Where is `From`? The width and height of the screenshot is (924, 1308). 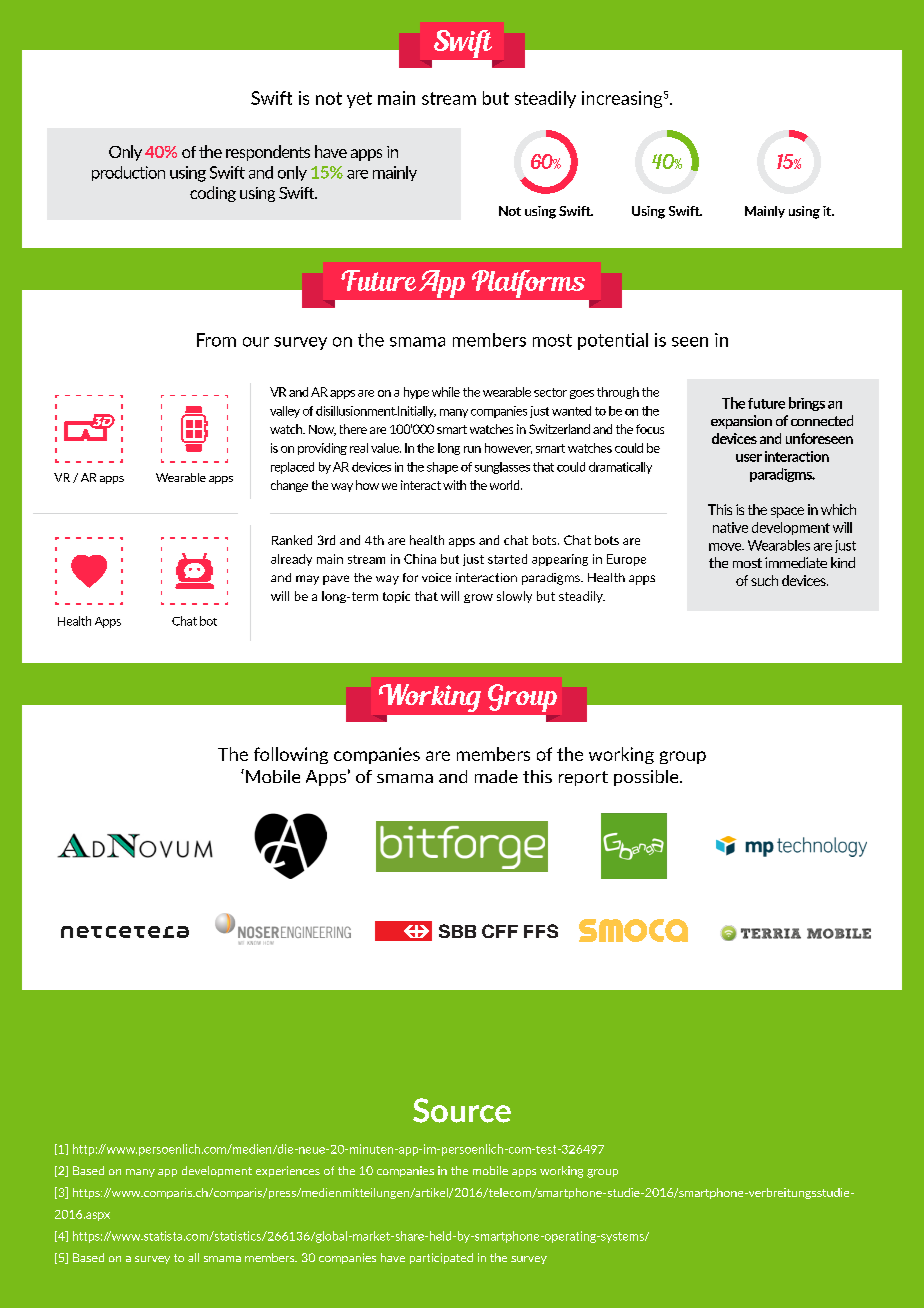
From is located at coordinates (216, 340).
